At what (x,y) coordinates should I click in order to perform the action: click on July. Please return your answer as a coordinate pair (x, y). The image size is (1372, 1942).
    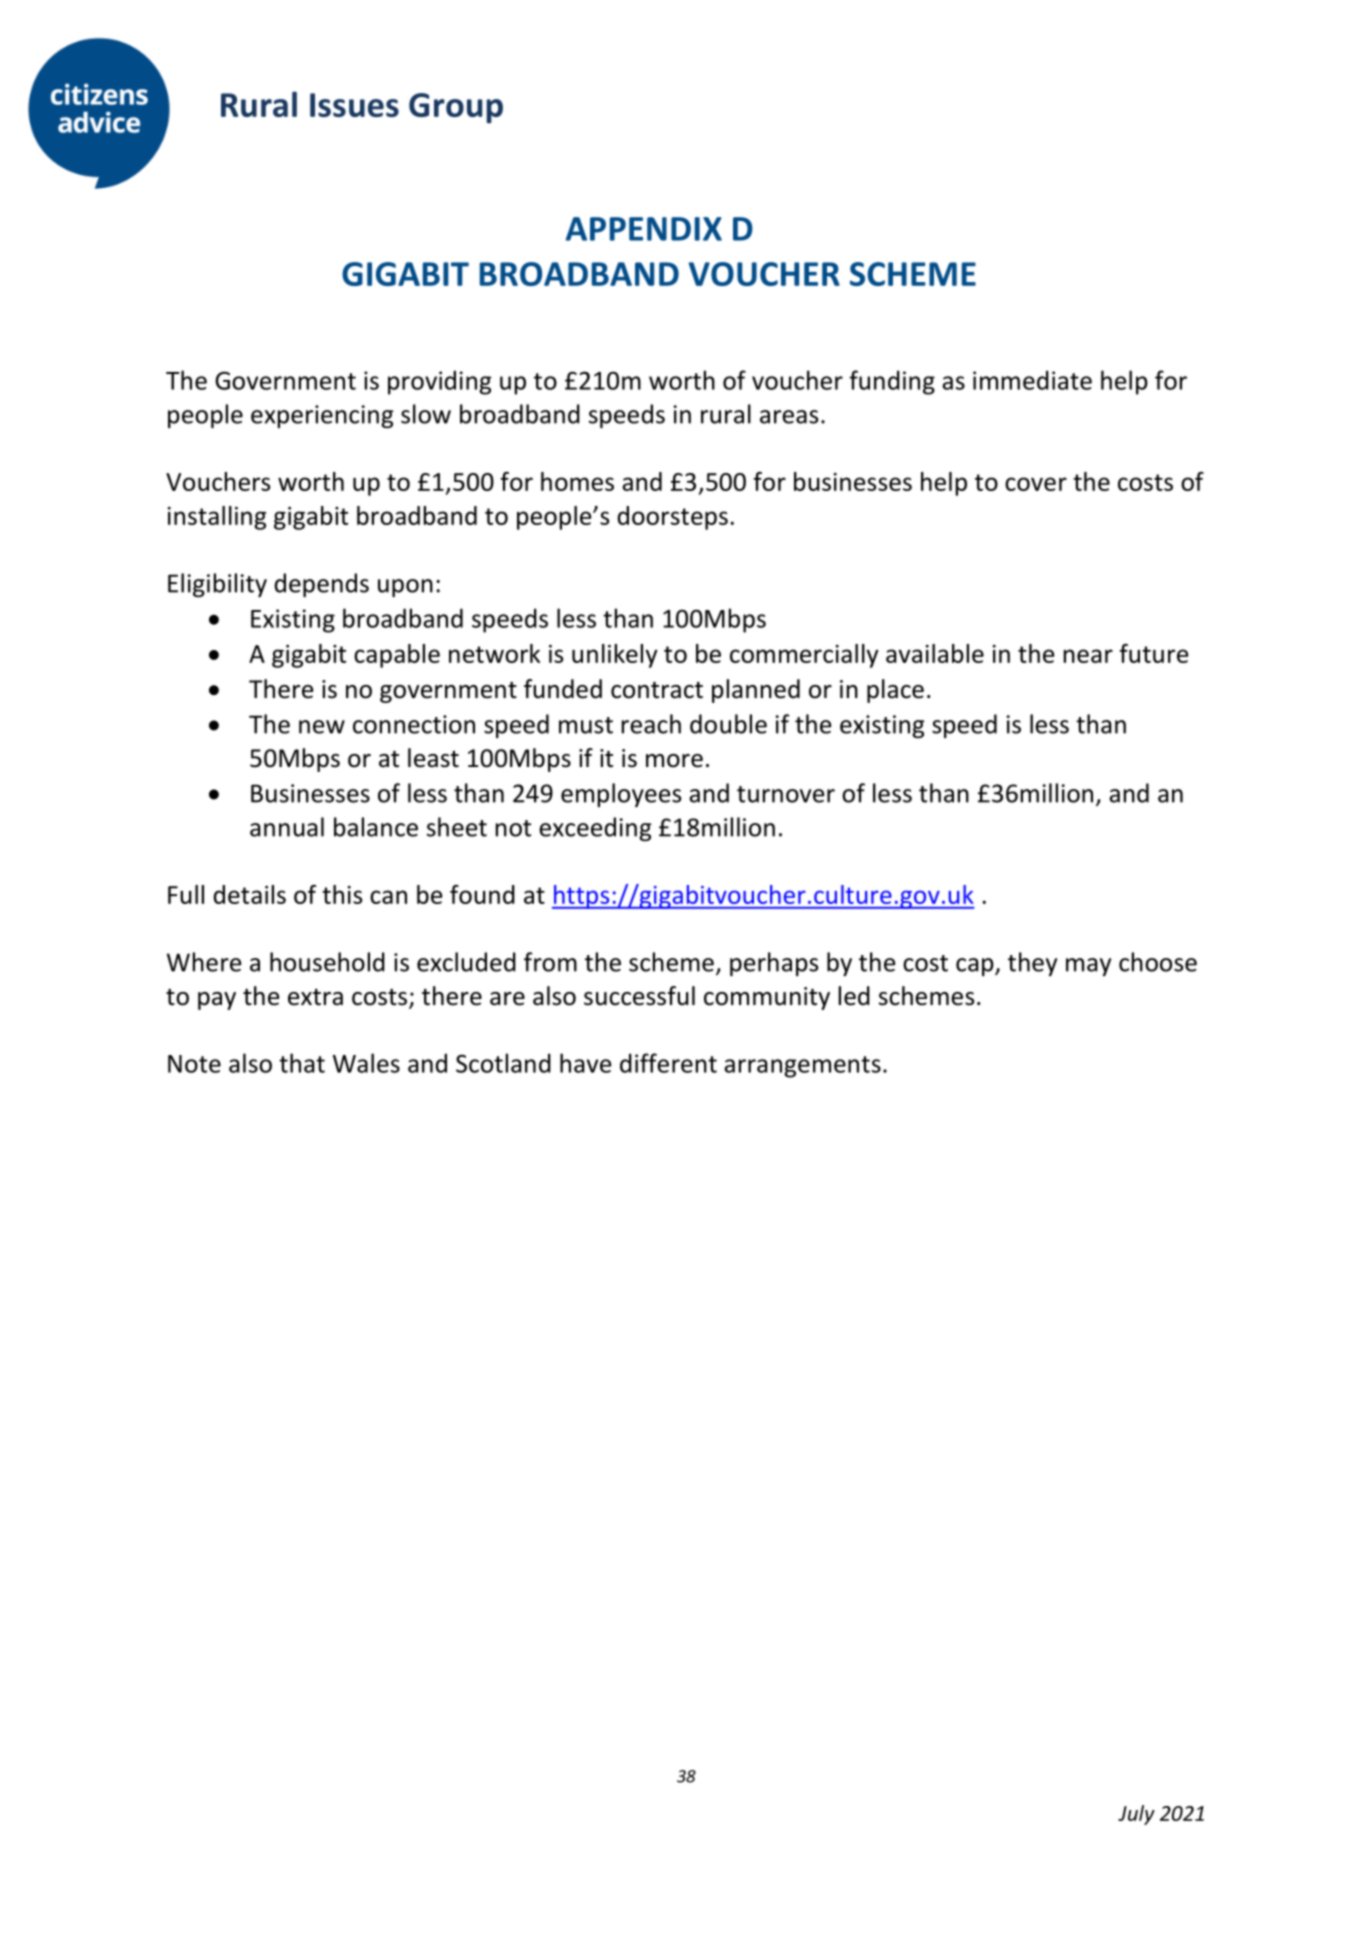
    Looking at the image, I should click on (1136, 1815).
